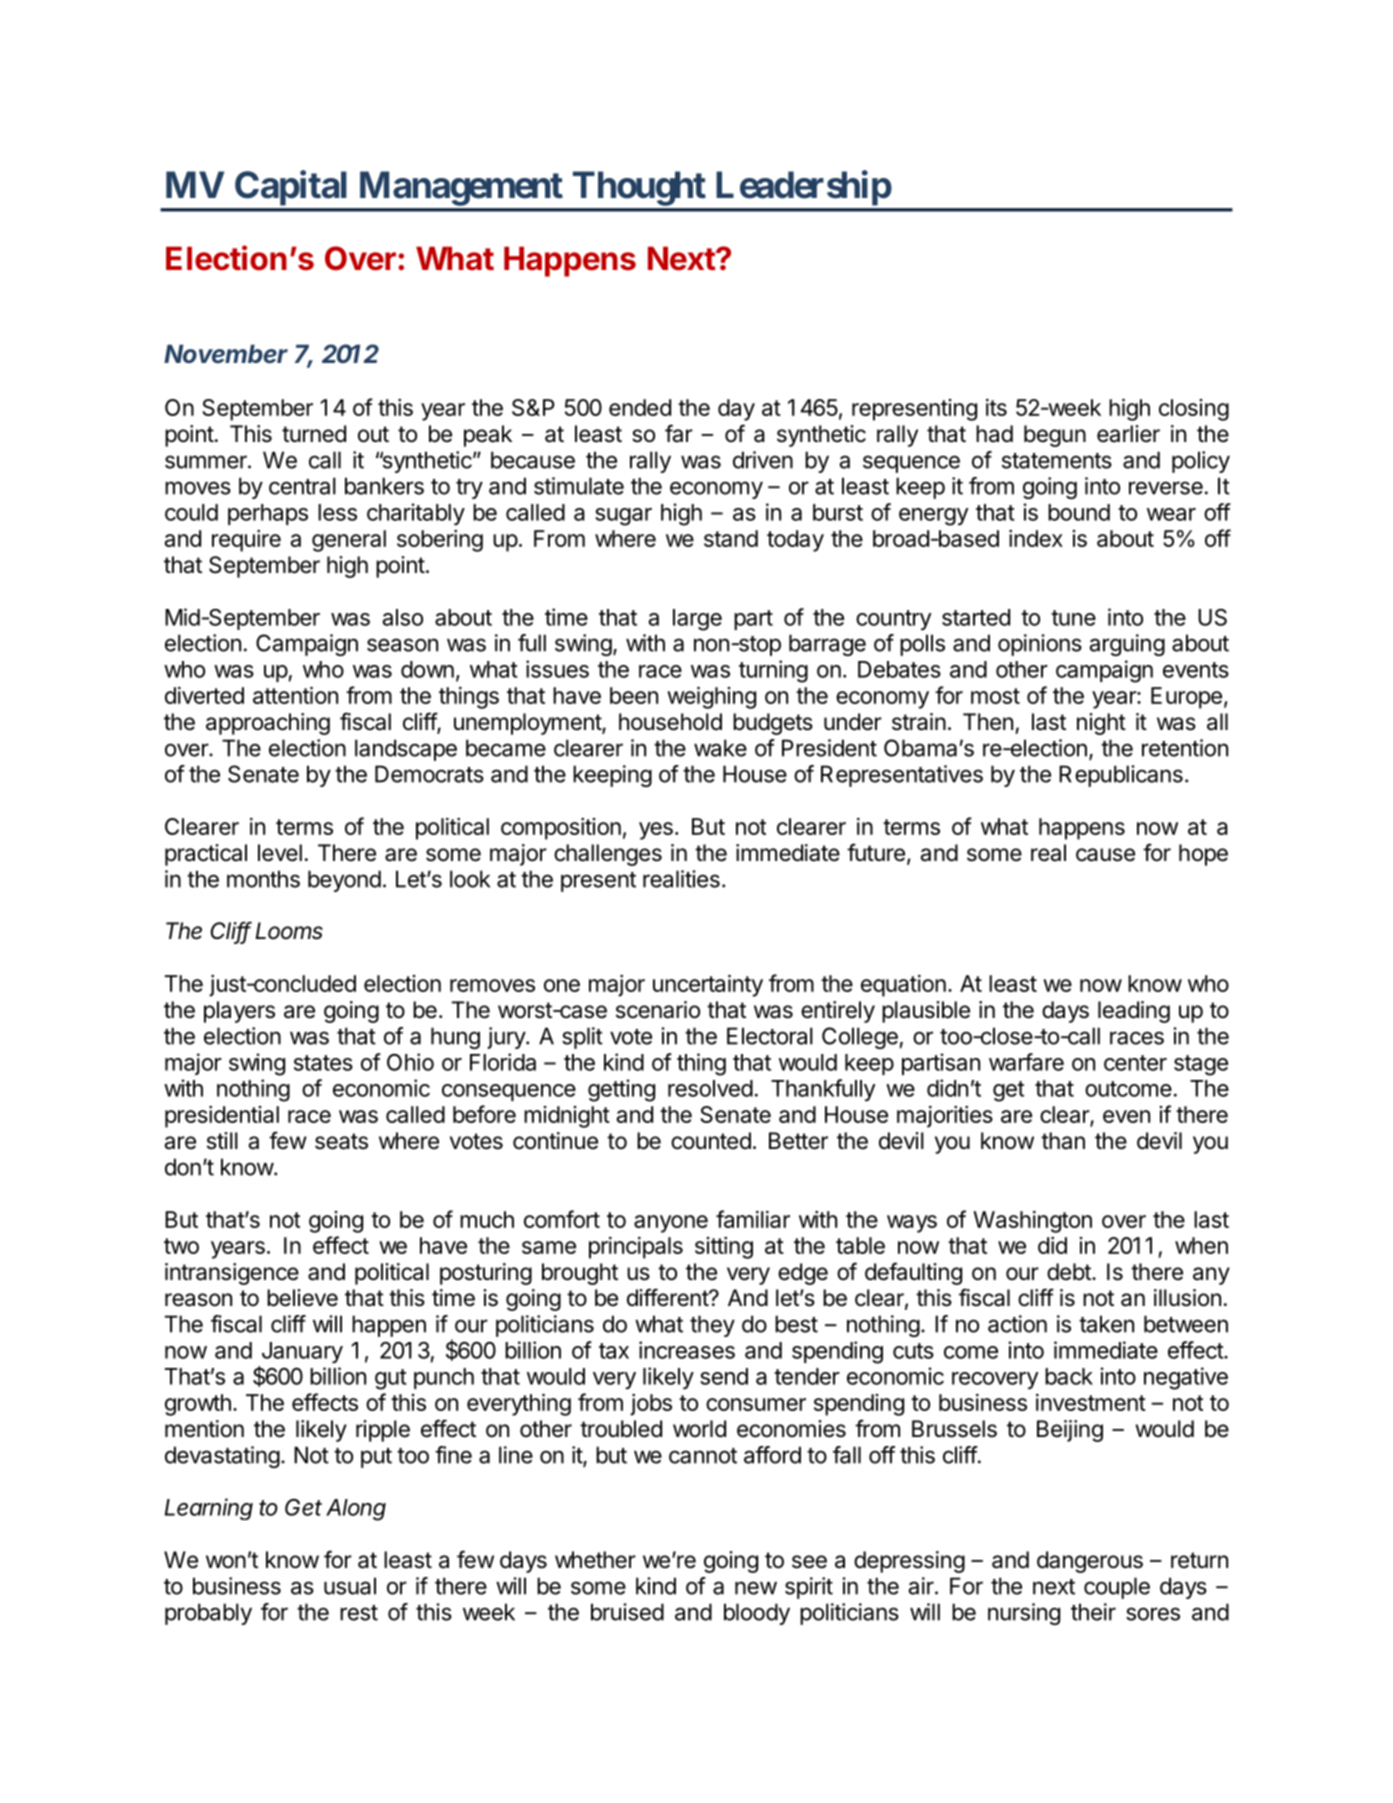 The width and height of the screenshot is (1393, 1803). I want to click on counted, so click(711, 1141).
